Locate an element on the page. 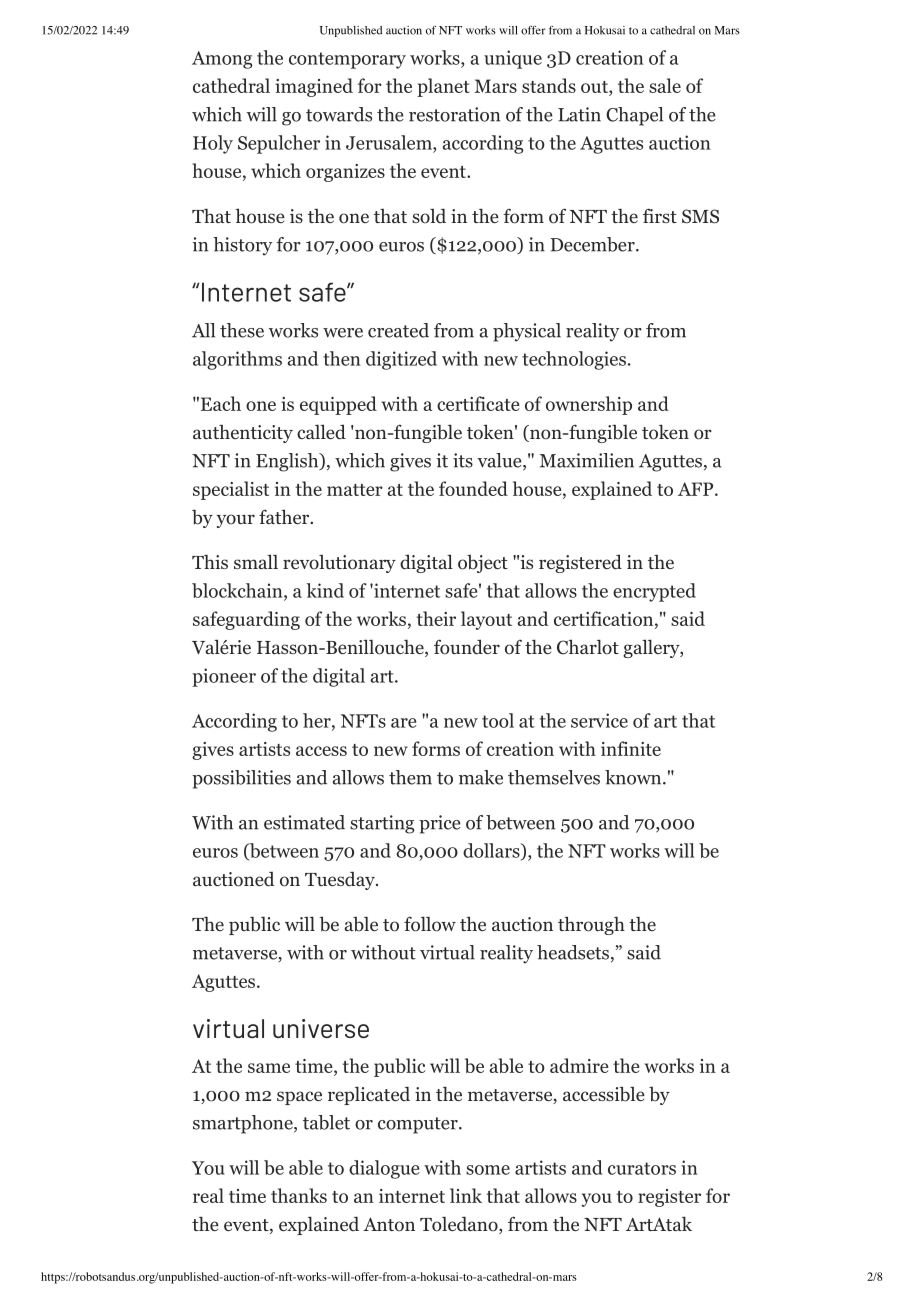 This document has height=1307, width=924. through is located at coordinates (591, 925).
